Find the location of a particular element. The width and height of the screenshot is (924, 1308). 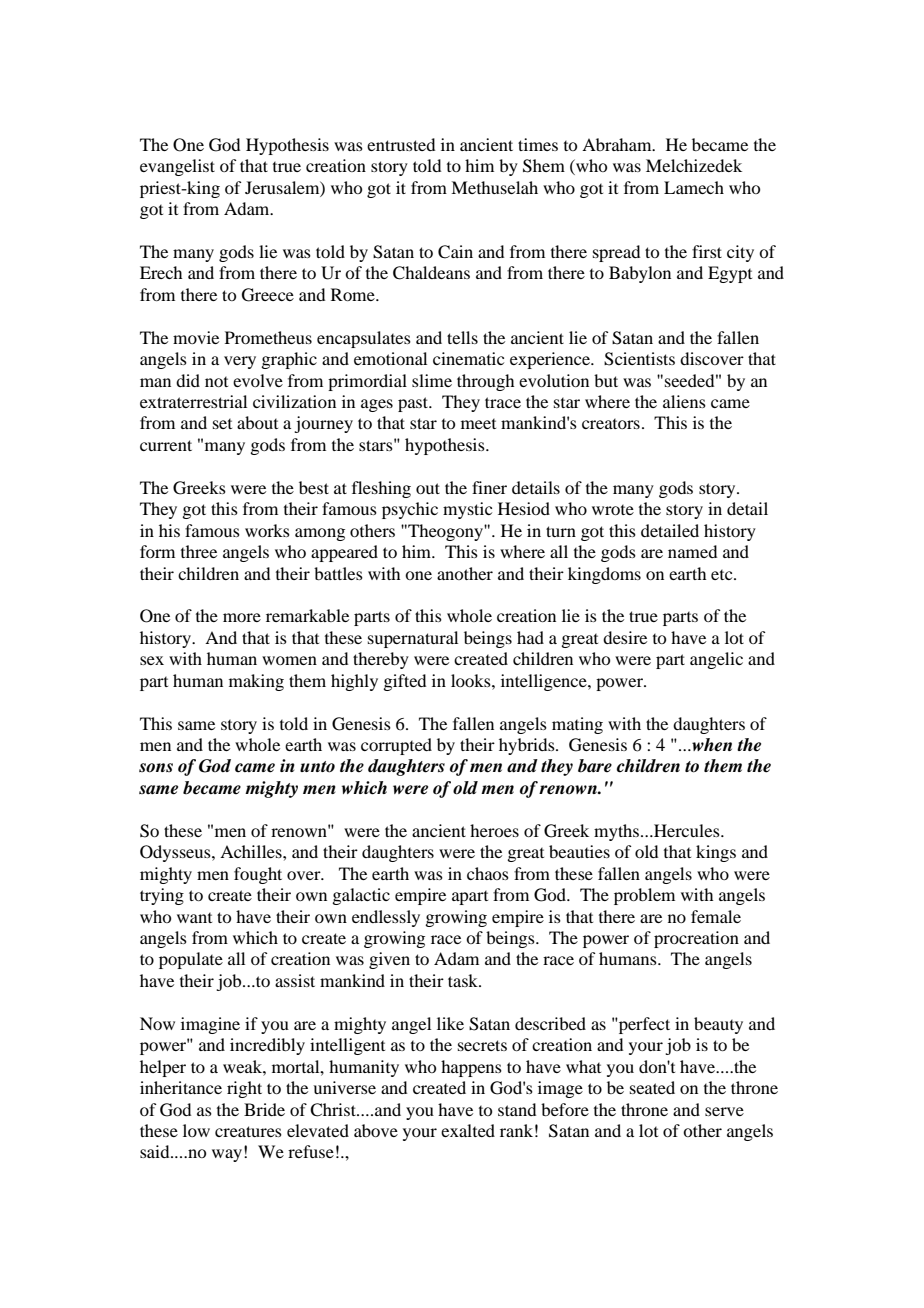

mystic is located at coordinates (467, 510).
